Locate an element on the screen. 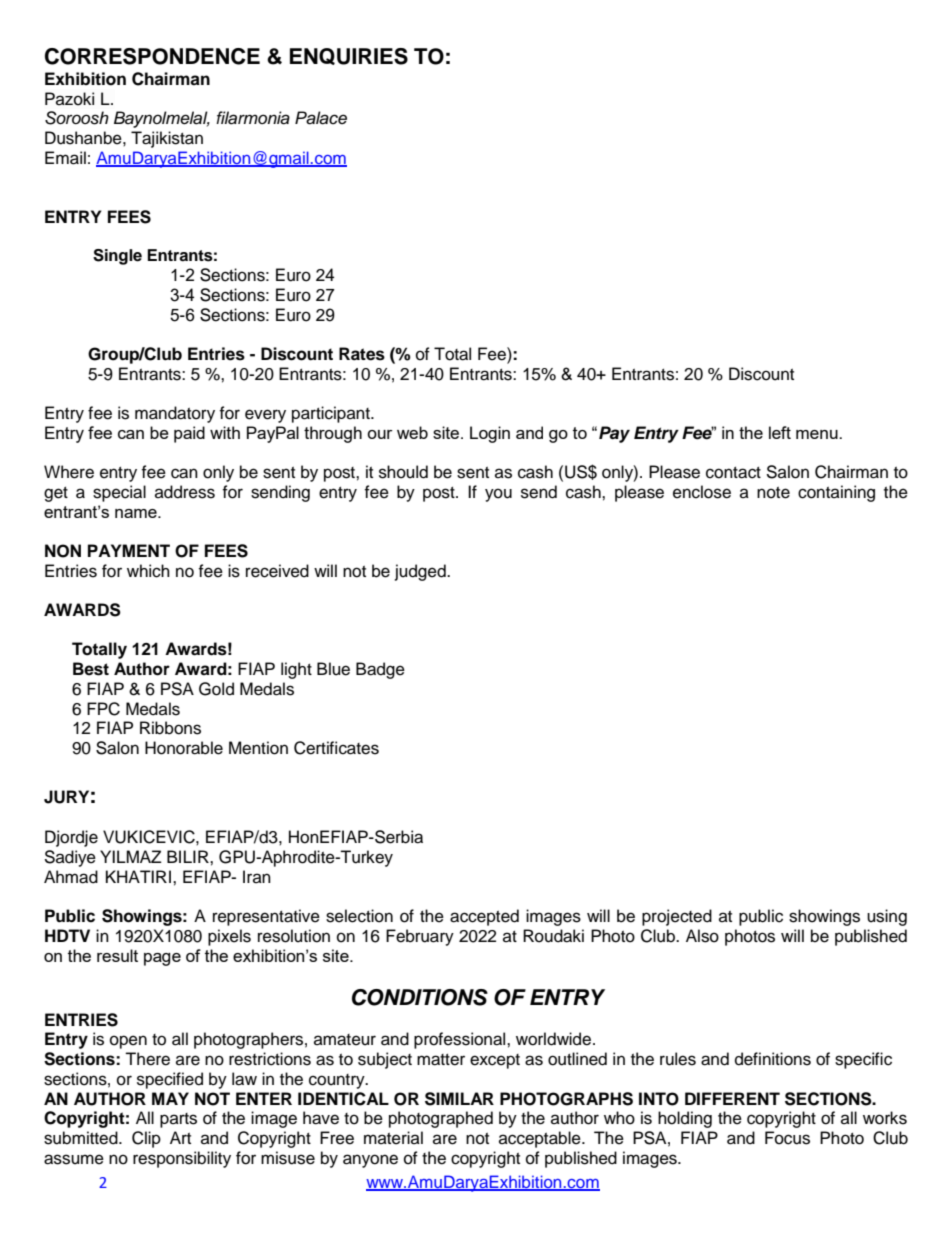 The image size is (952, 1233). Rates is located at coordinates (362, 354).
